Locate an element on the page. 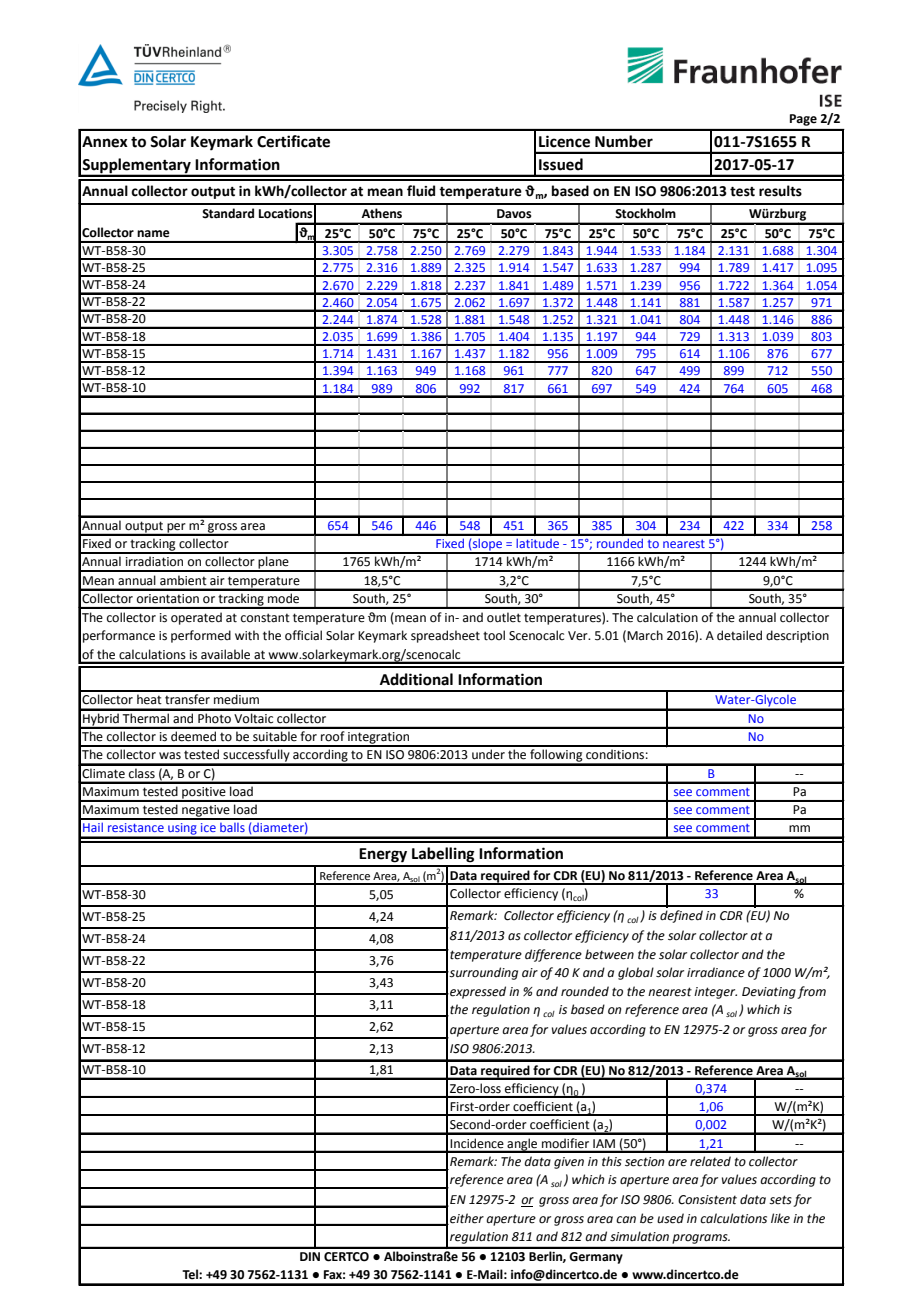 This page has width=924, height=1308. either is located at coordinates (466, 1219).
